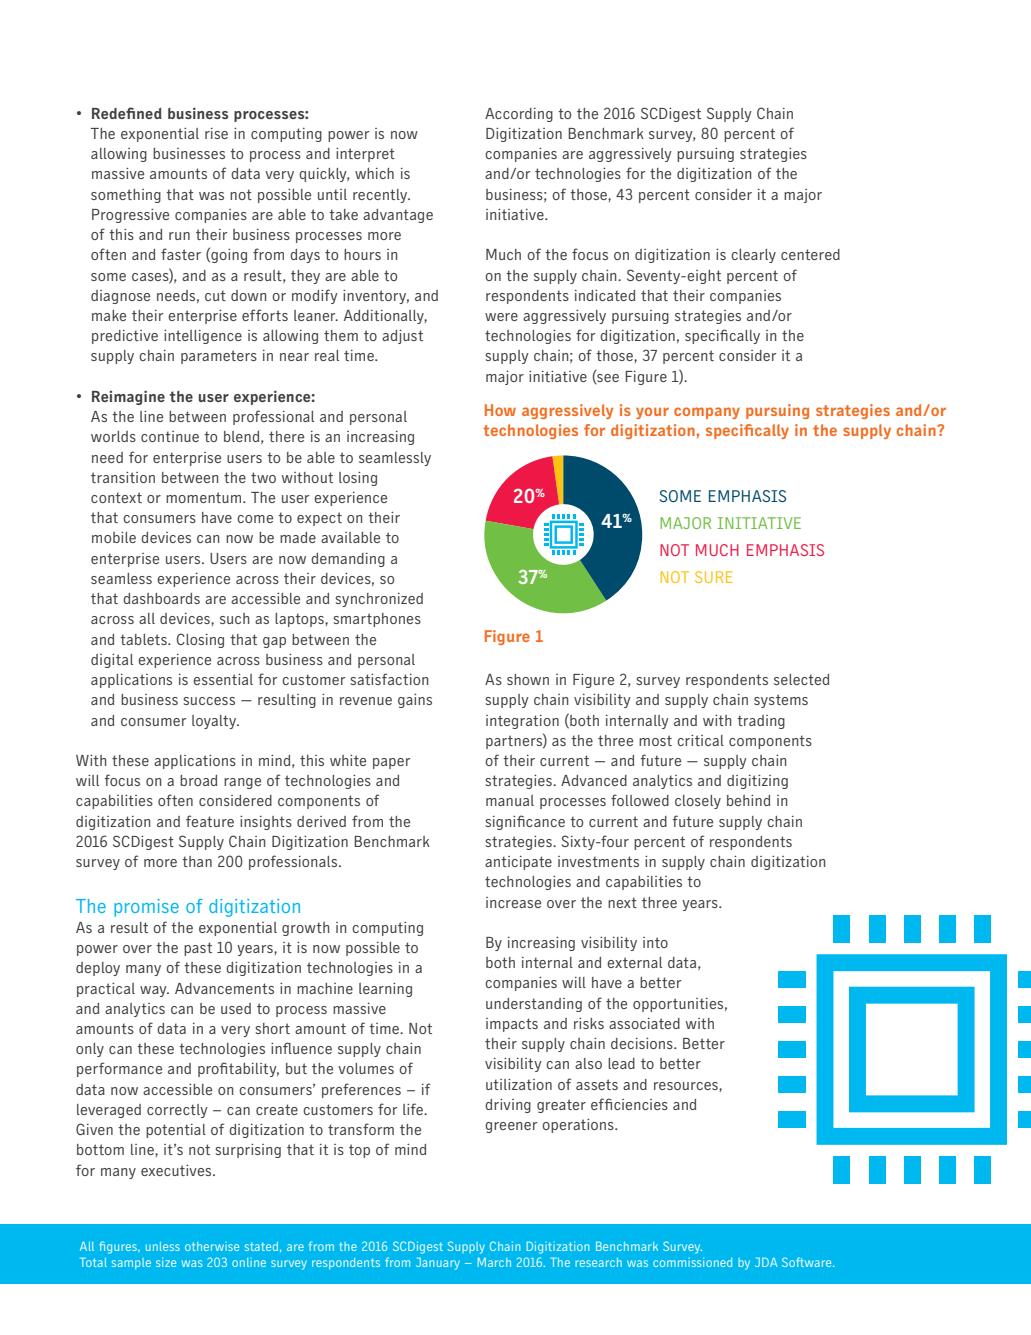 Image resolution: width=1031 pixels, height=1335 pixels. What do you see at coordinates (170, 436) in the image?
I see `continue` at bounding box center [170, 436].
